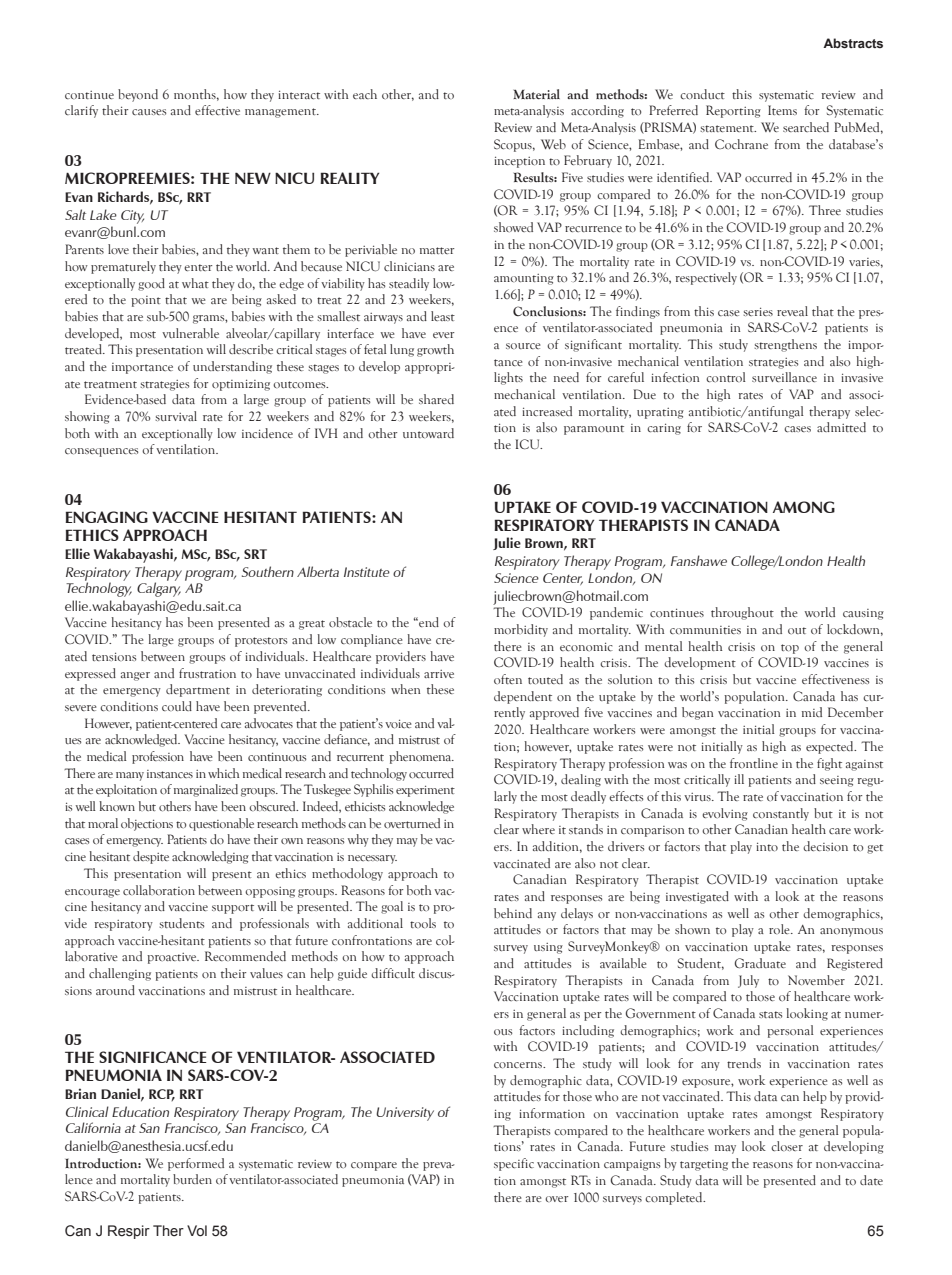 The width and height of the document is (952, 1275). I want to click on performed, so click(196, 1164).
